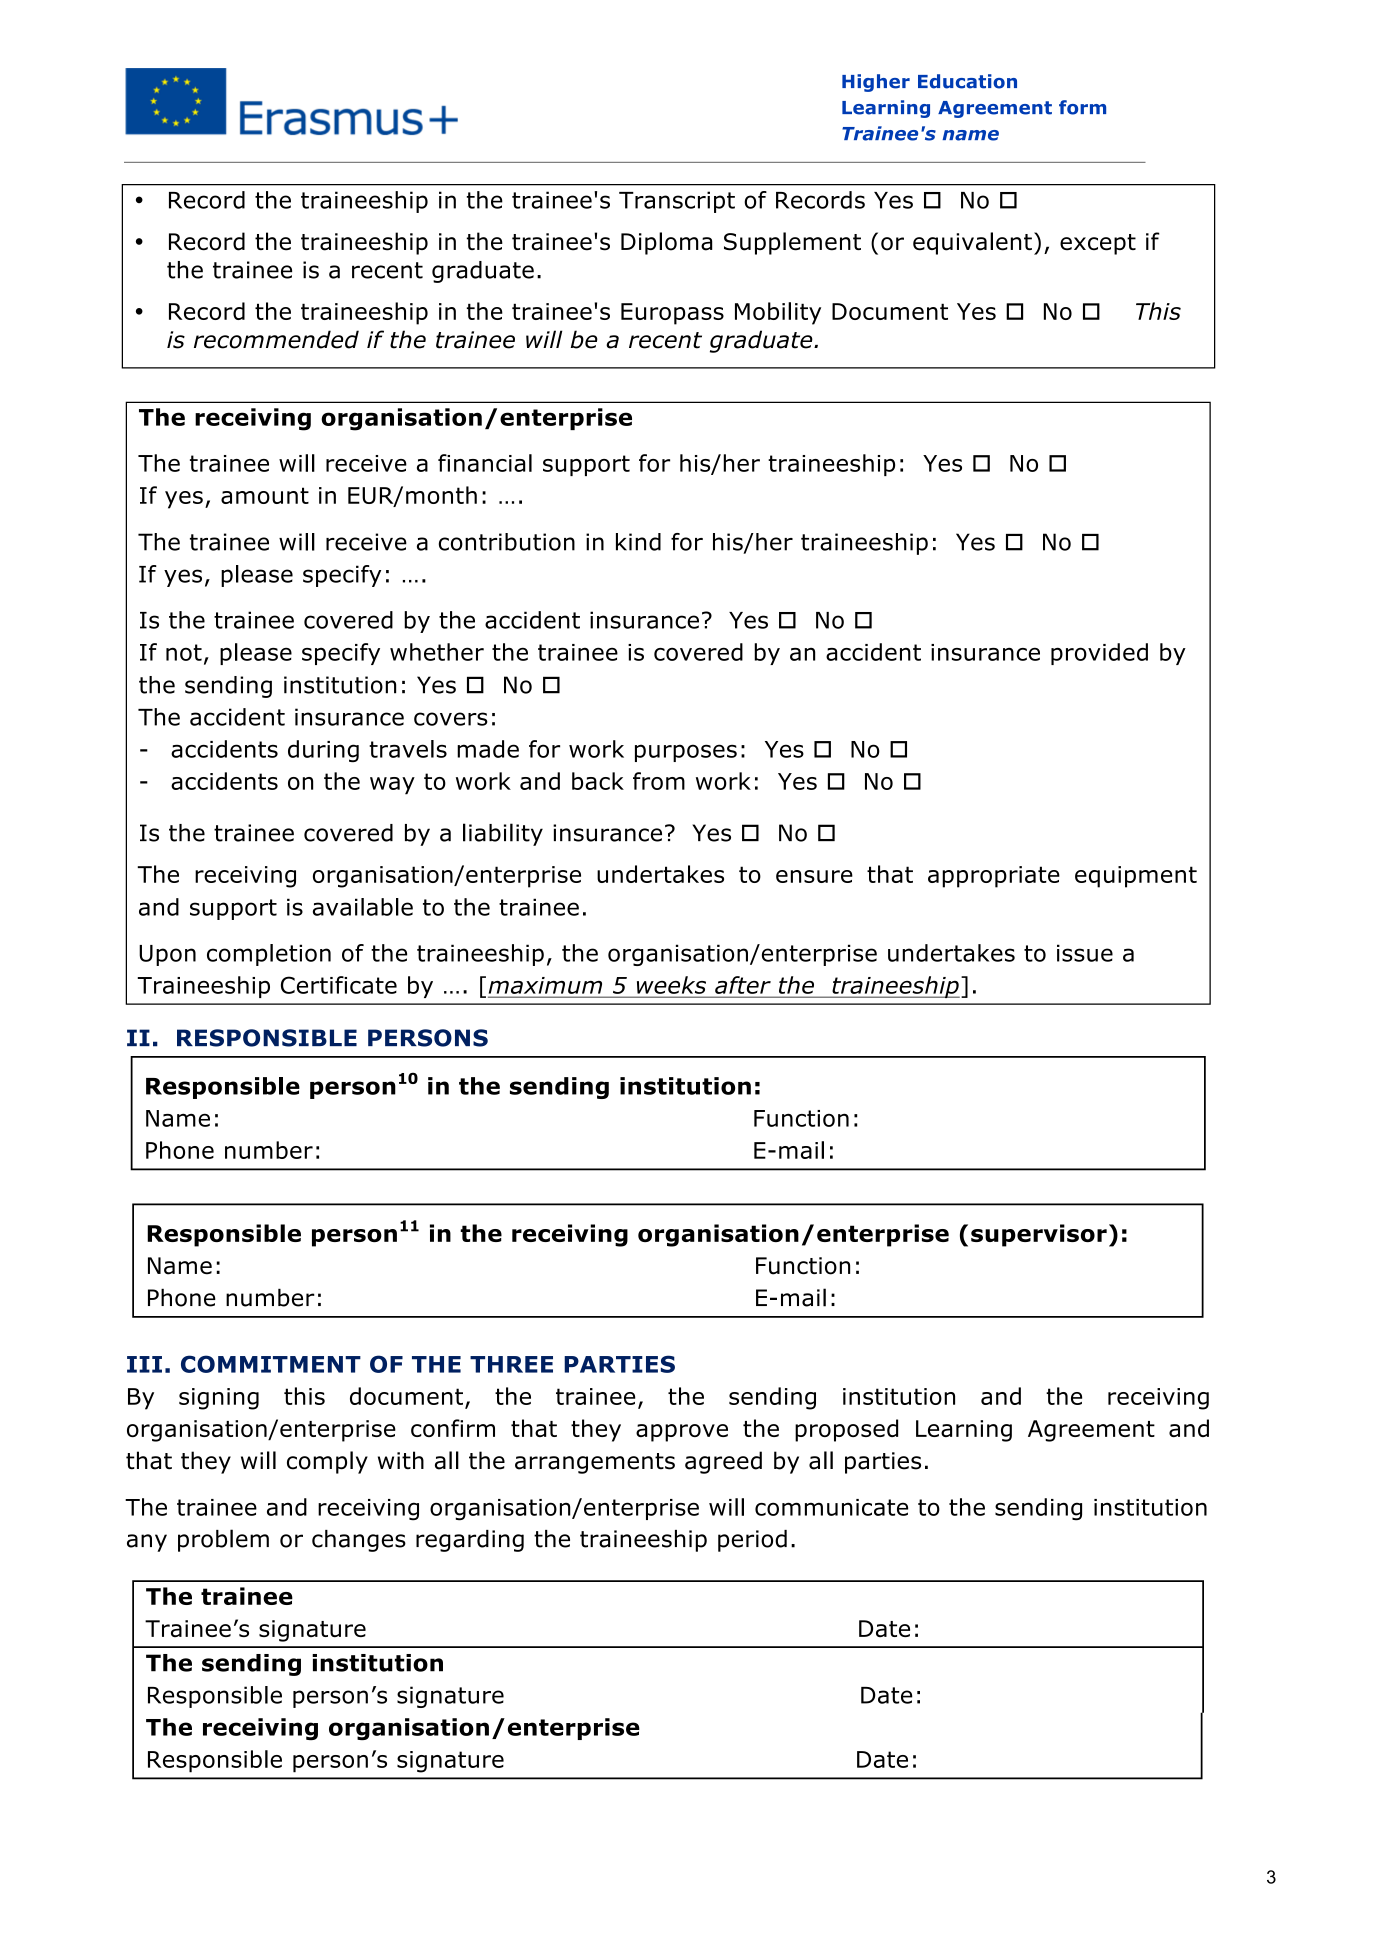 The height and width of the screenshot is (1944, 1373). Describe the element at coordinates (638, 542) in the screenshot. I see `kind` at that location.
